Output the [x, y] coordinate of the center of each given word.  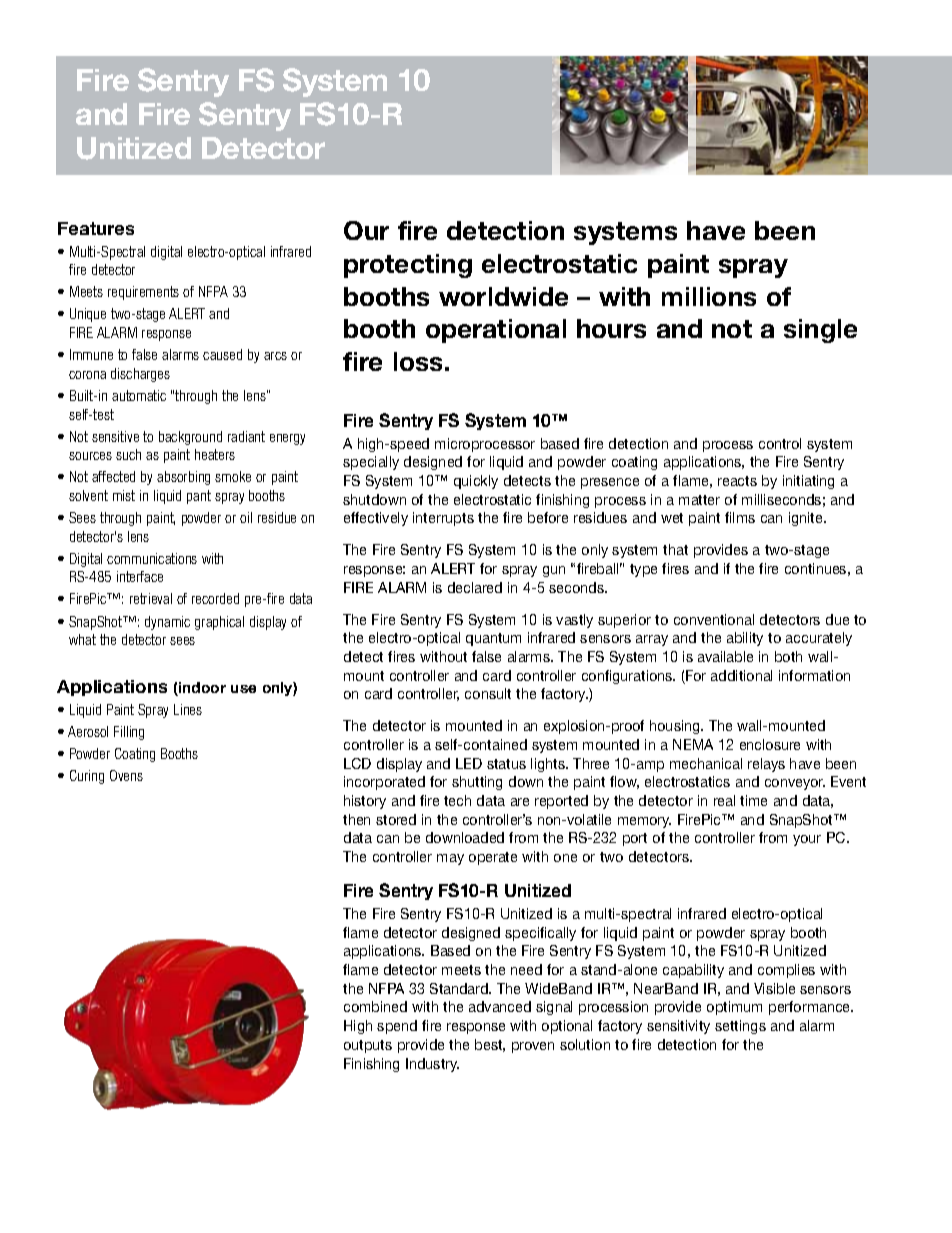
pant [199, 497]
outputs [368, 1046]
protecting [408, 266]
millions [709, 296]
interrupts [443, 519]
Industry [432, 1065]
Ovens [126, 775]
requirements [143, 293]
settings [740, 1027]
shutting [477, 783]
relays [766, 765]
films [740, 517]
